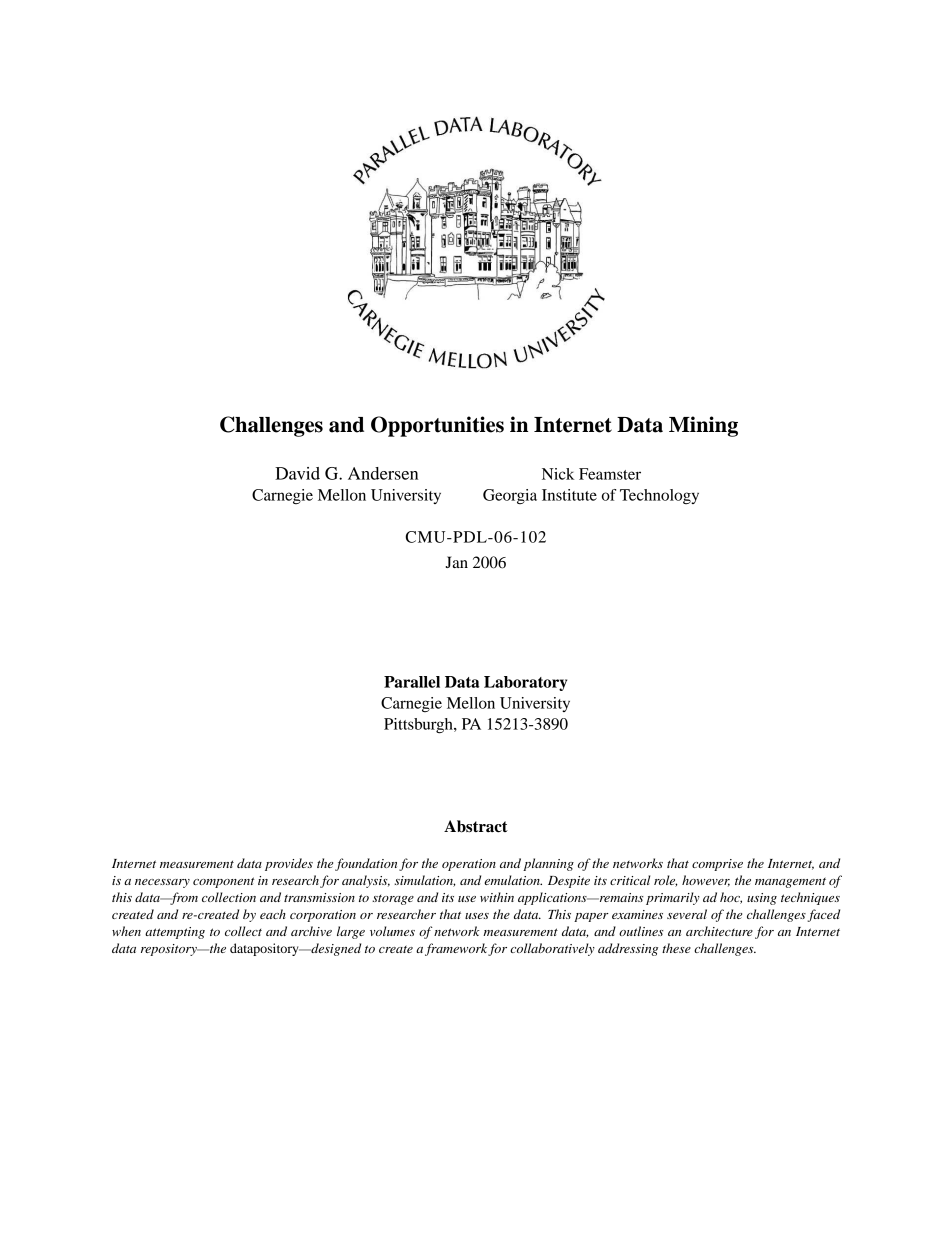 The height and width of the screenshot is (1233, 952). I want to click on component, so click(223, 882).
